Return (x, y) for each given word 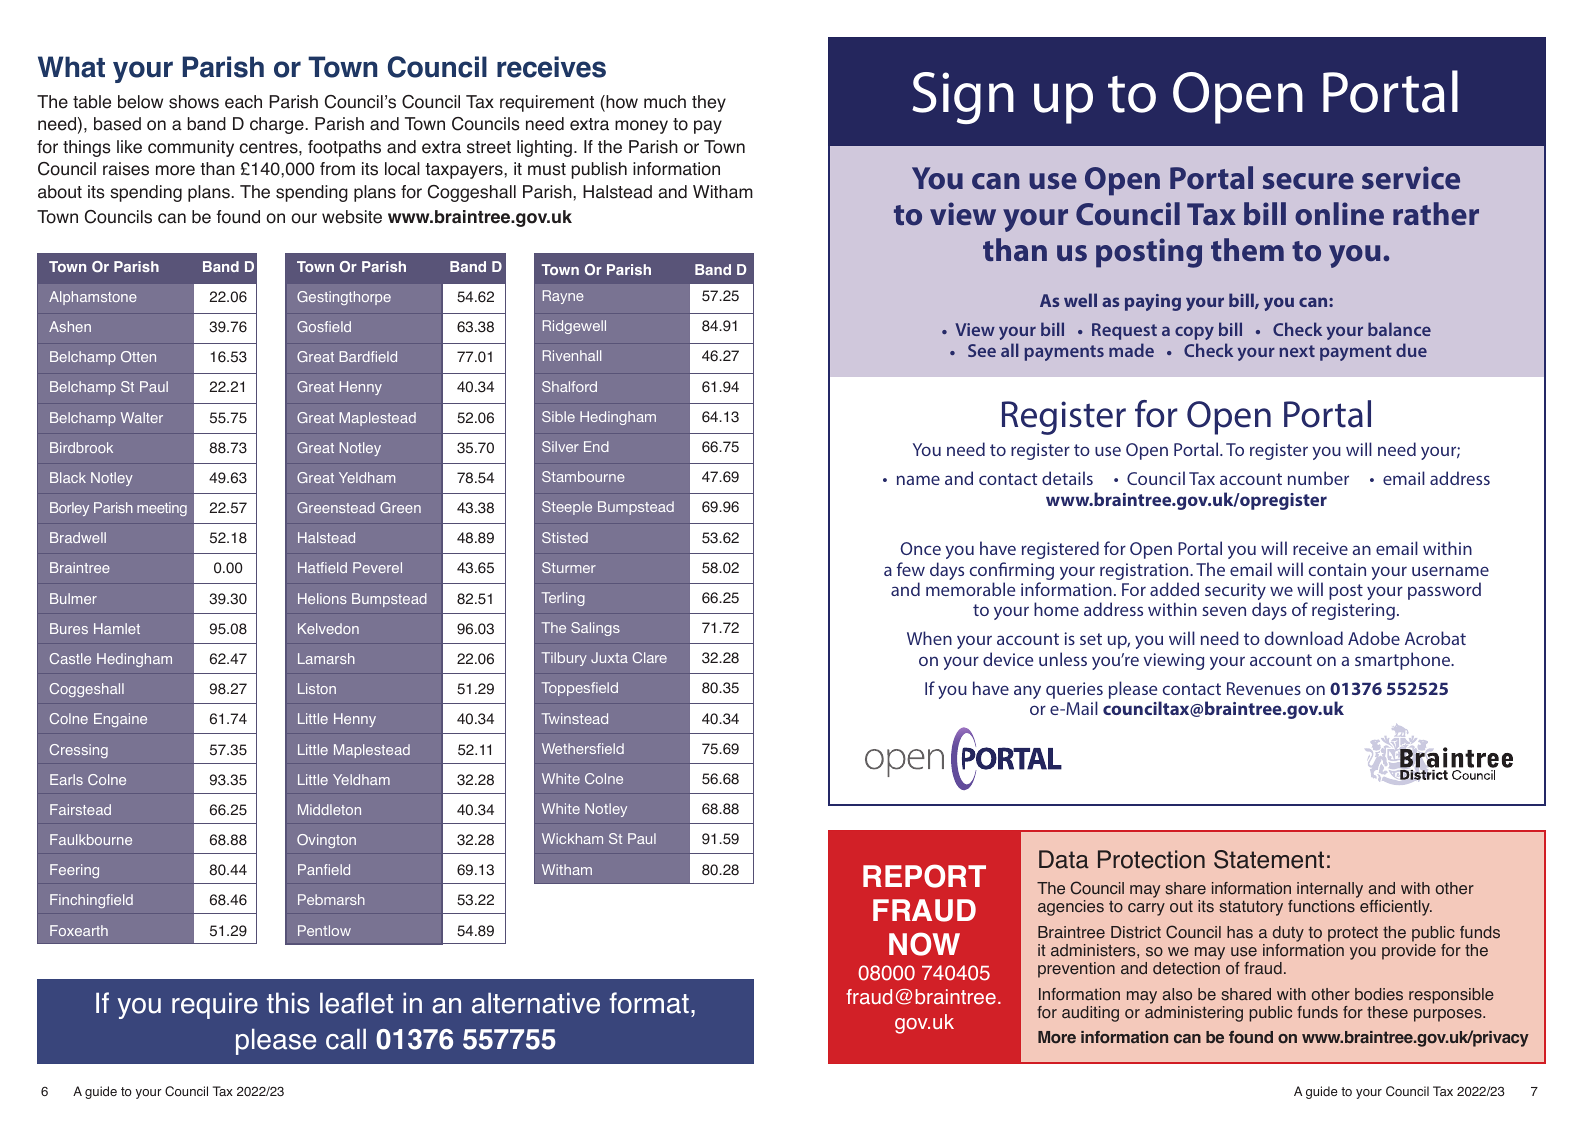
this (288, 1003)
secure (1308, 181)
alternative (536, 1003)
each (243, 102)
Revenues (1264, 688)
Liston (317, 688)
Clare (650, 657)
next (1297, 351)
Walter (142, 417)
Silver (560, 446)
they (709, 103)
